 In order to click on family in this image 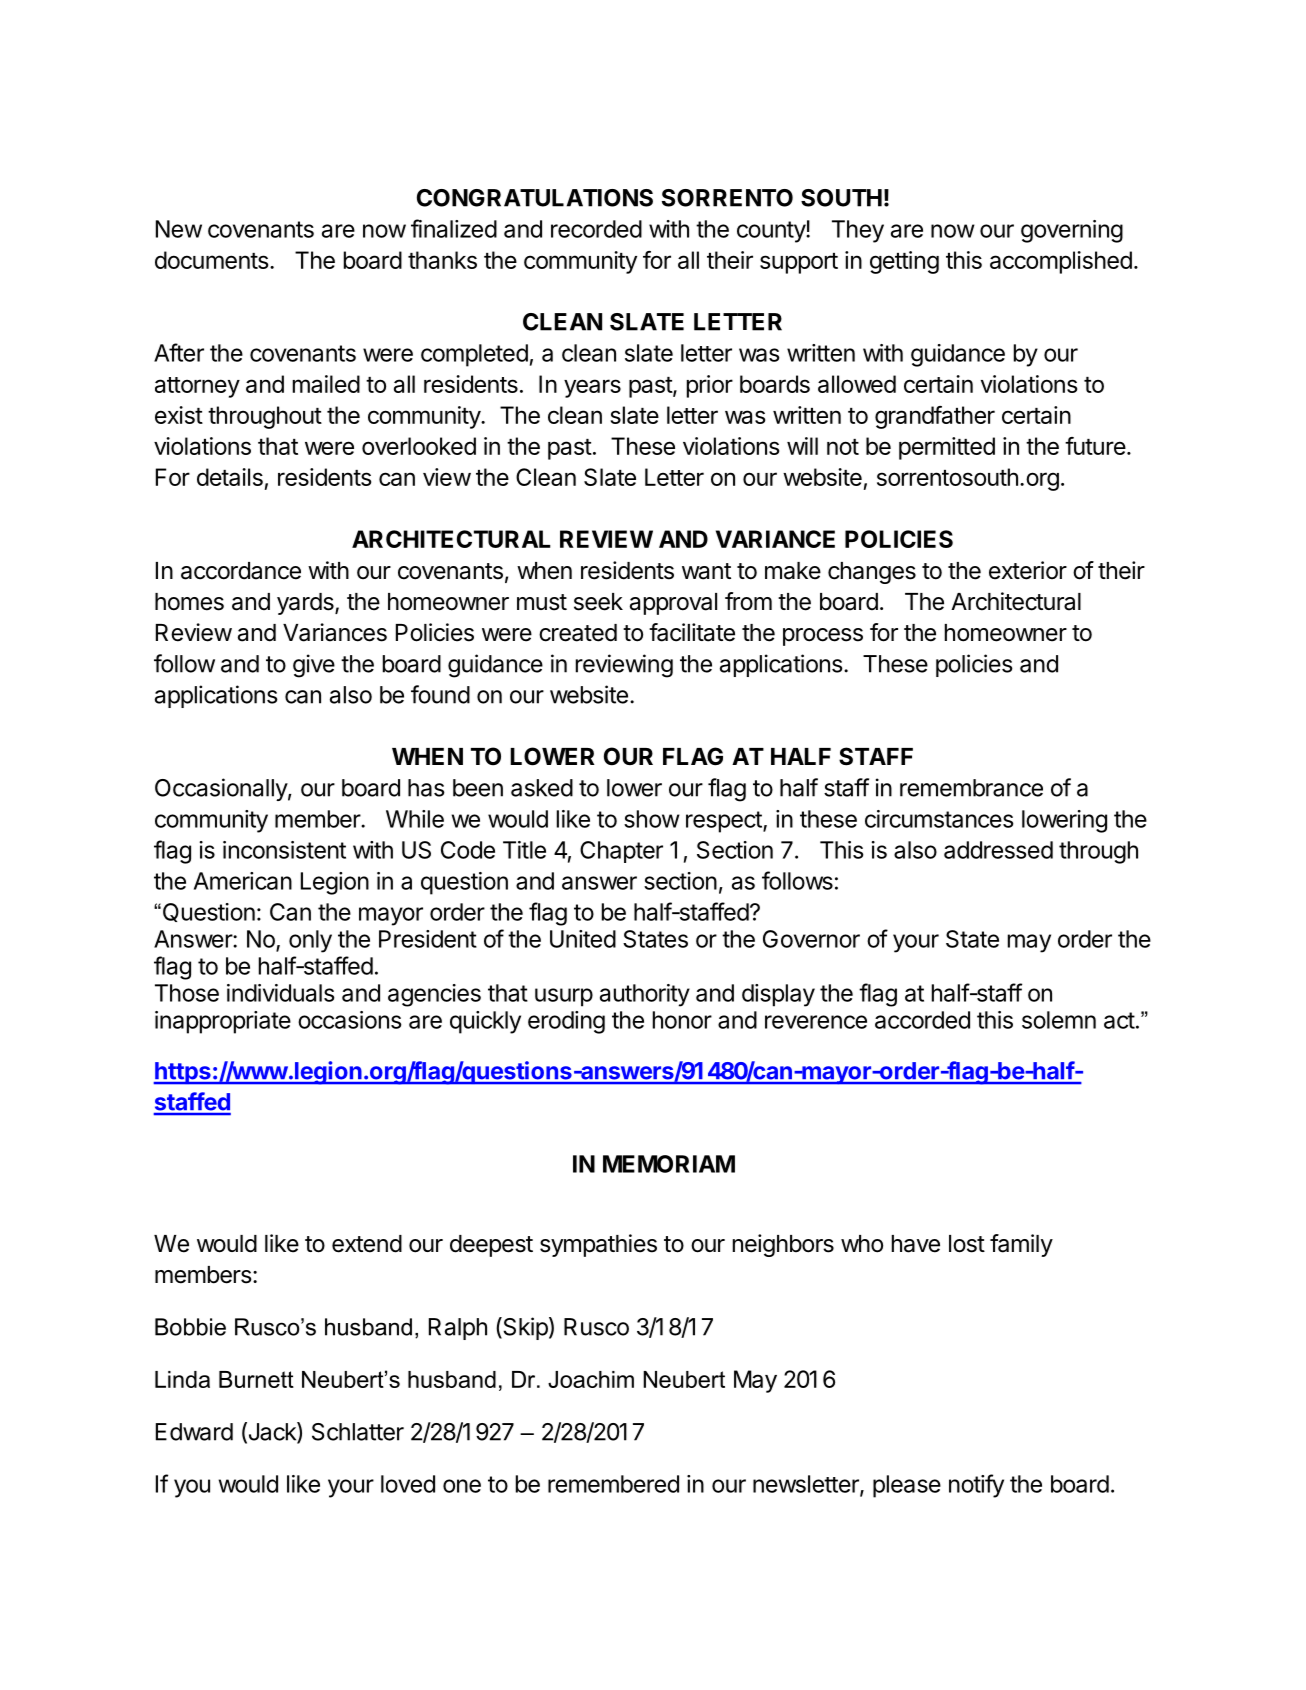, I will do `click(1021, 1245)`.
